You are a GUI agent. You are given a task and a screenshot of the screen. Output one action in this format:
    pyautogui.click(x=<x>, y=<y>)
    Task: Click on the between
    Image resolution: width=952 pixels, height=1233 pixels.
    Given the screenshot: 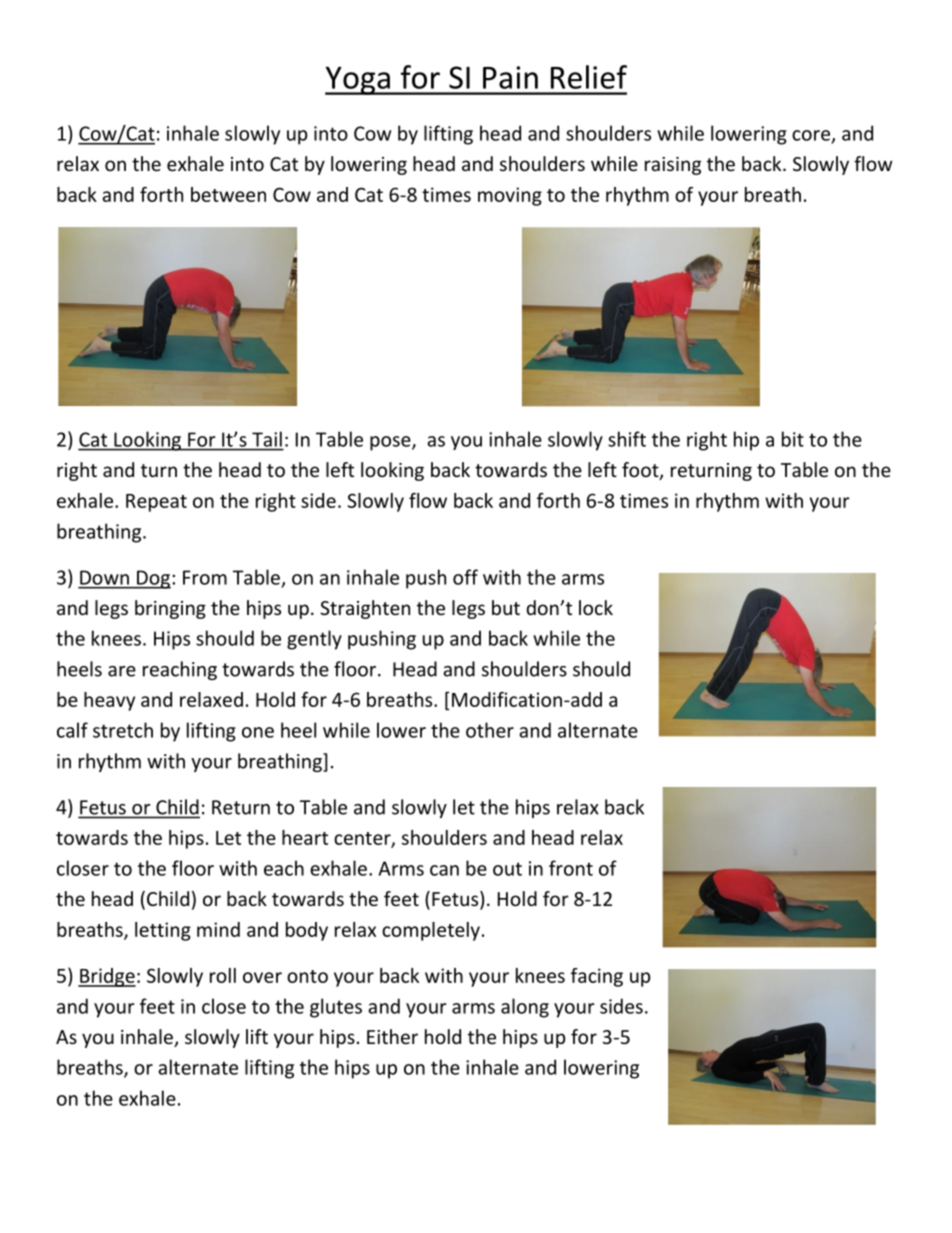 What is the action you would take?
    pyautogui.click(x=228, y=194)
